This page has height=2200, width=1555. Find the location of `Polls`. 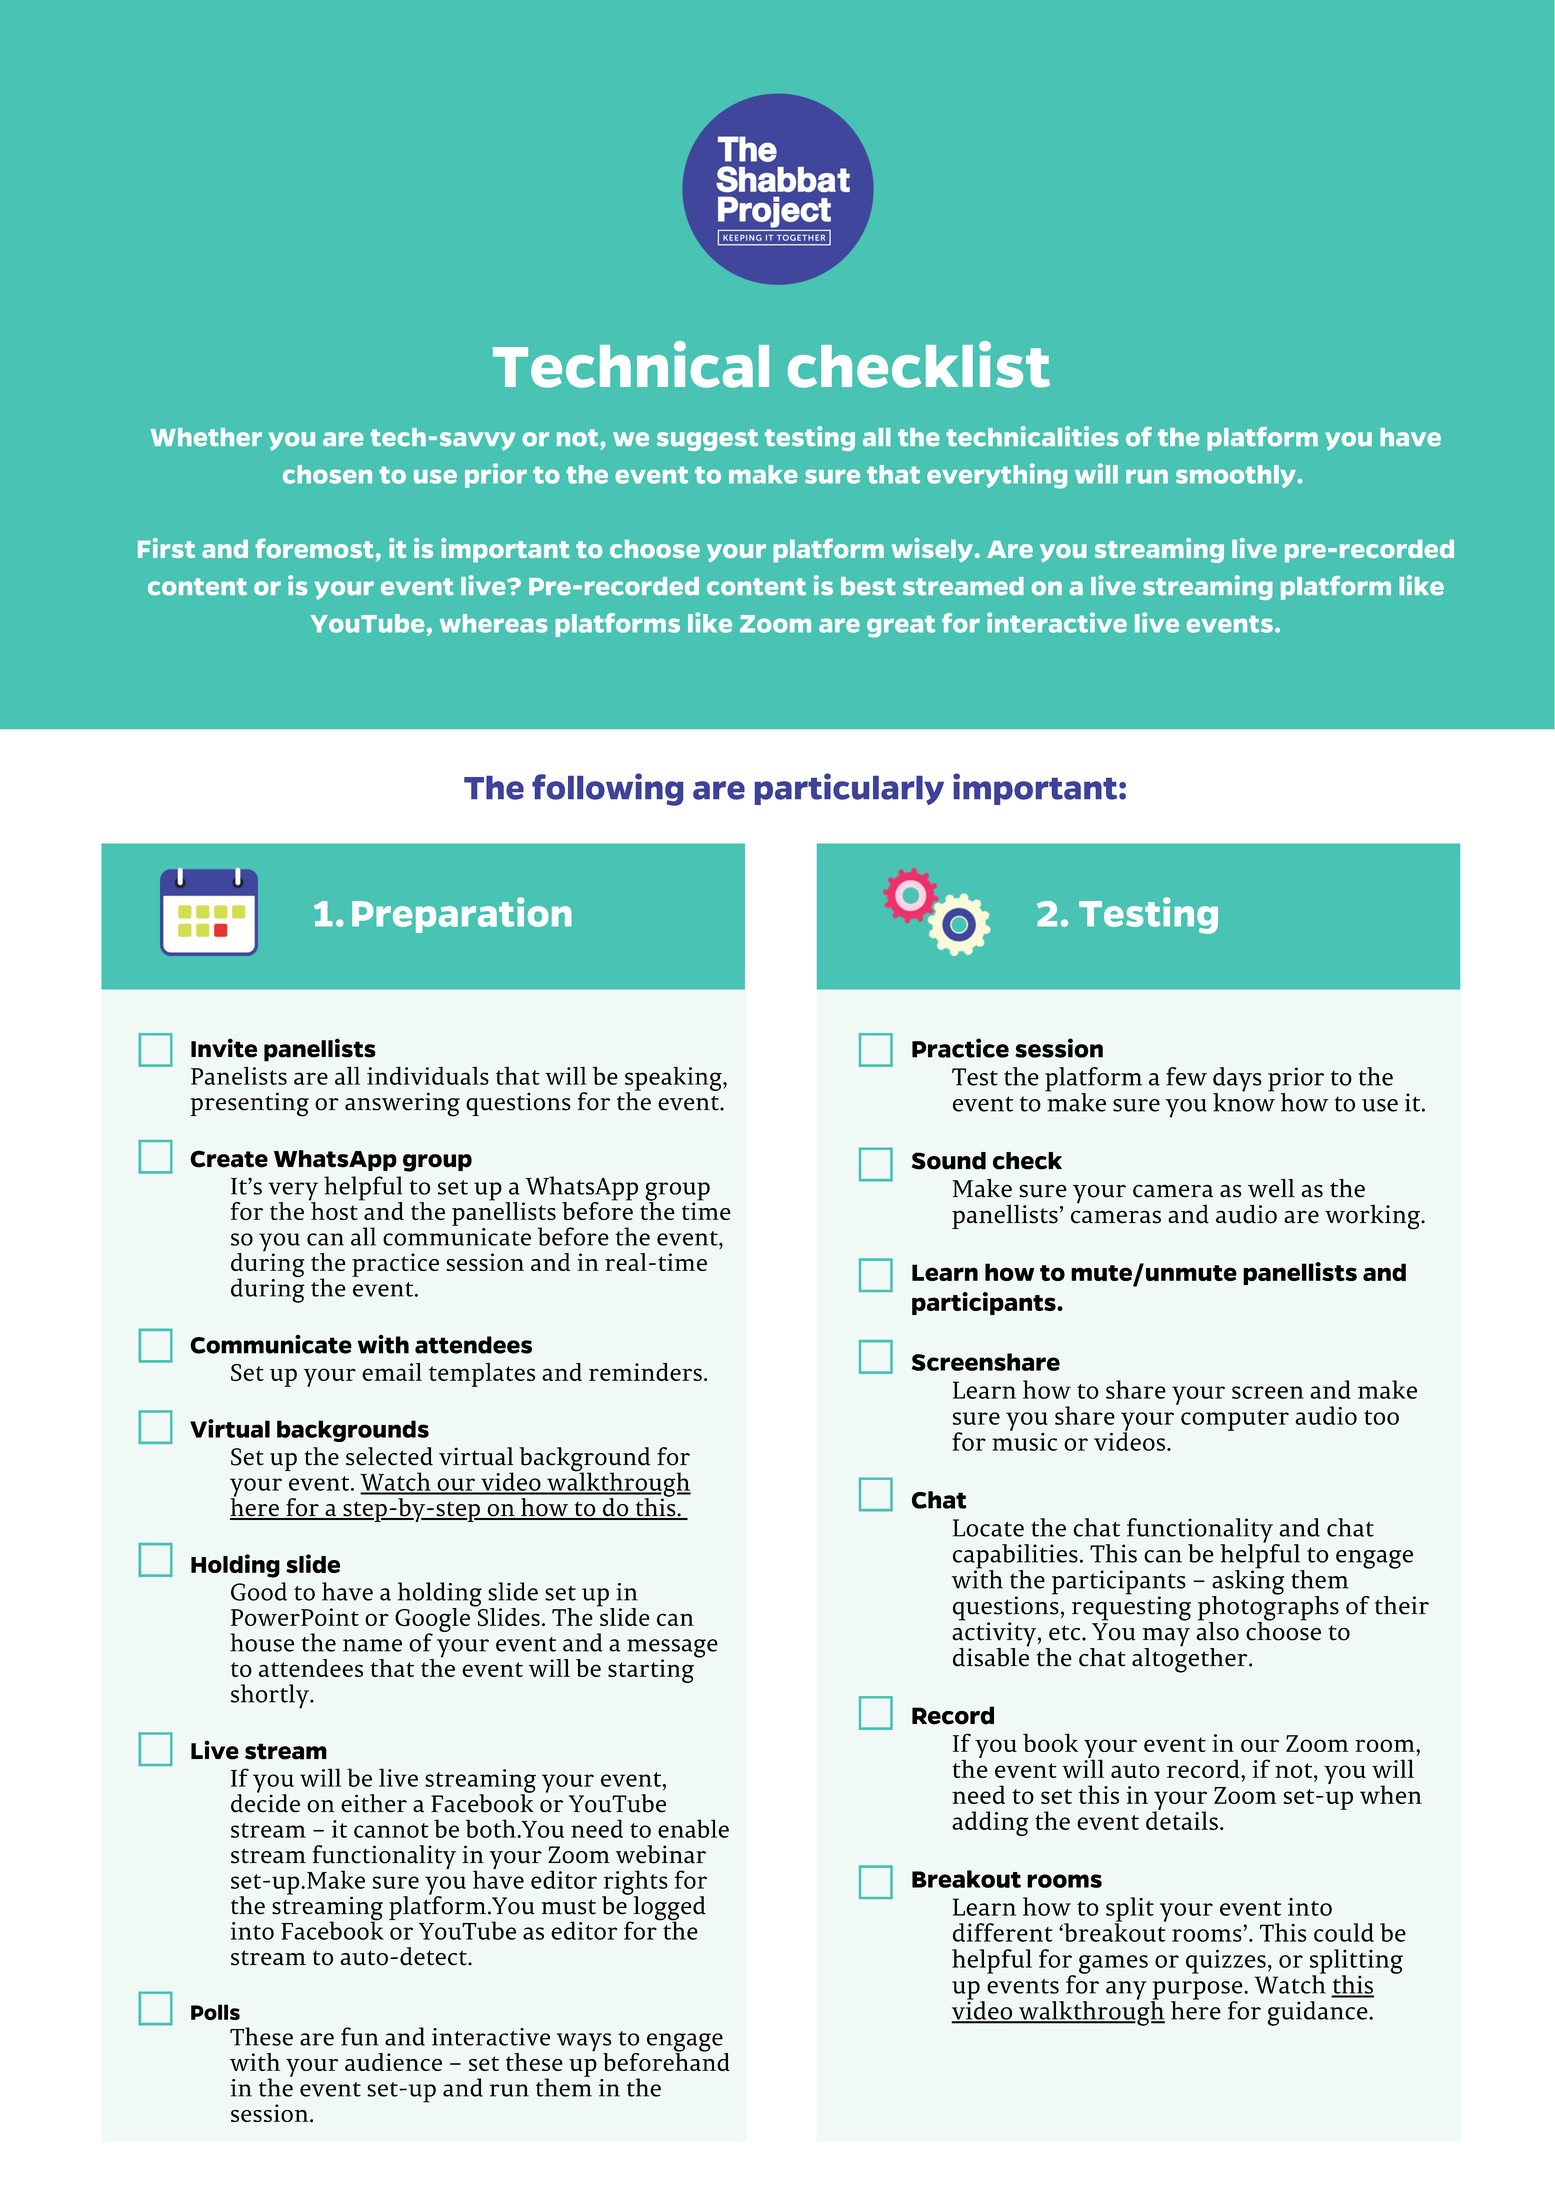

Polls is located at coordinates (215, 2012).
